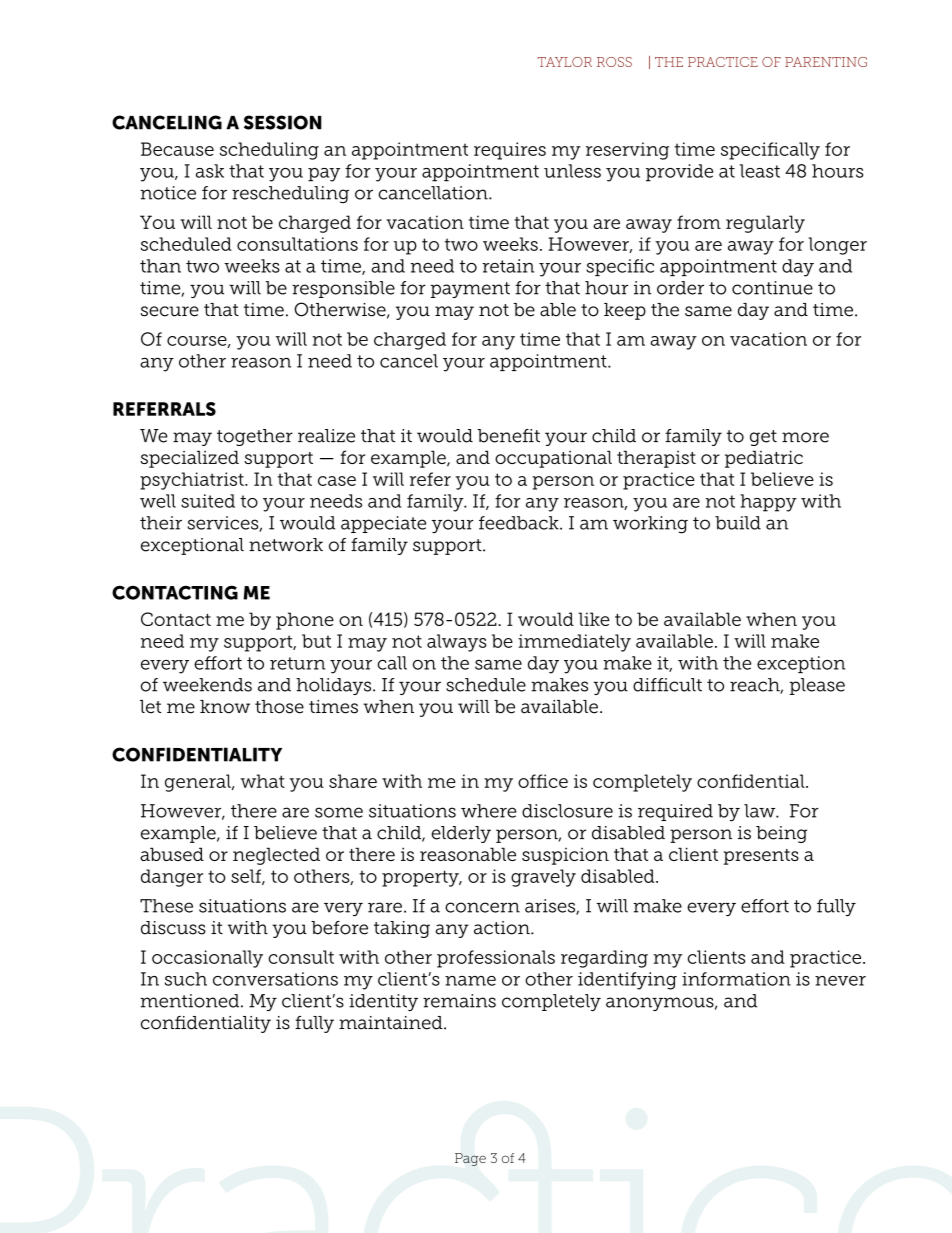  I want to click on PARENTING, so click(826, 62).
